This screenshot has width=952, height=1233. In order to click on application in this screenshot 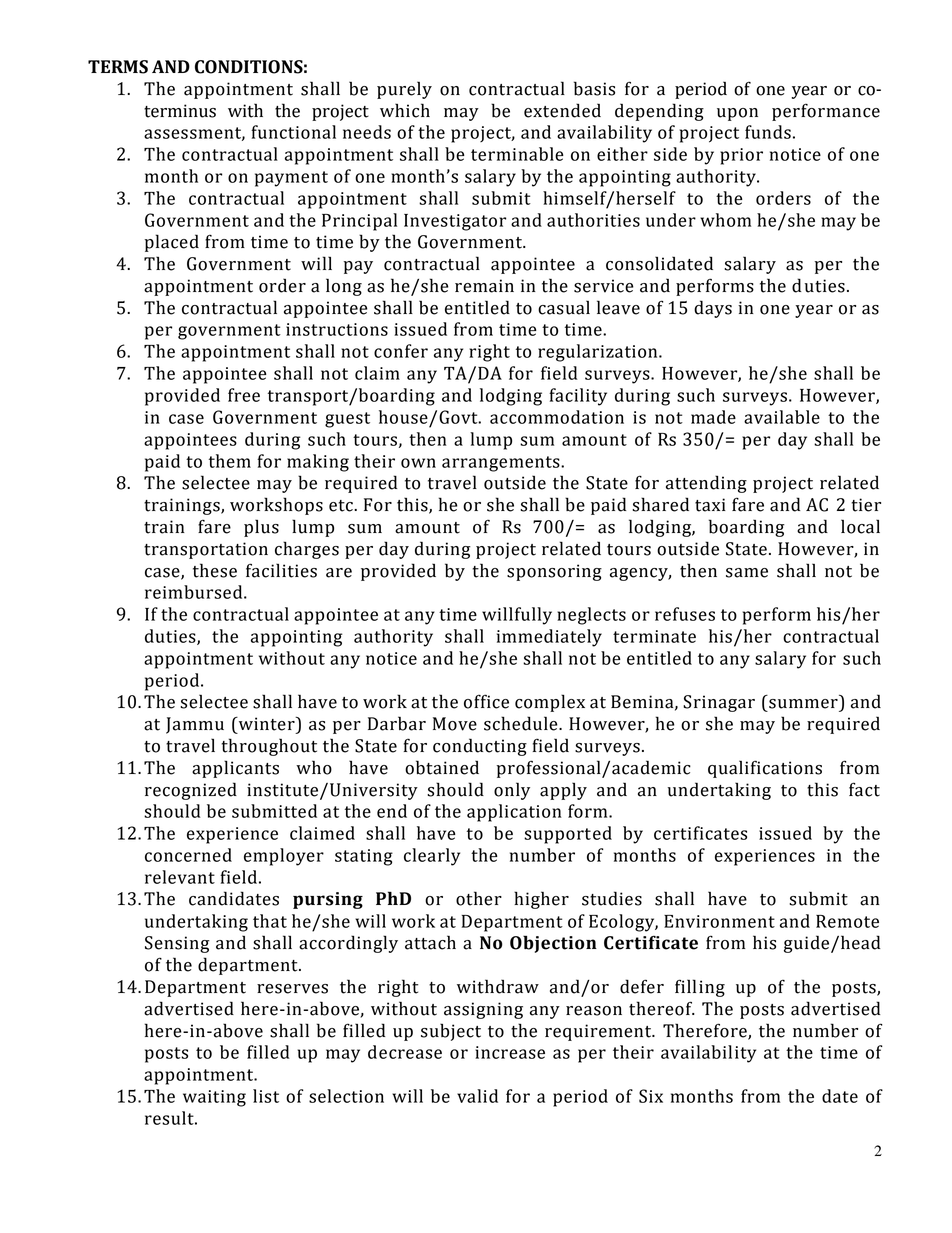, I will do `click(514, 813)`.
